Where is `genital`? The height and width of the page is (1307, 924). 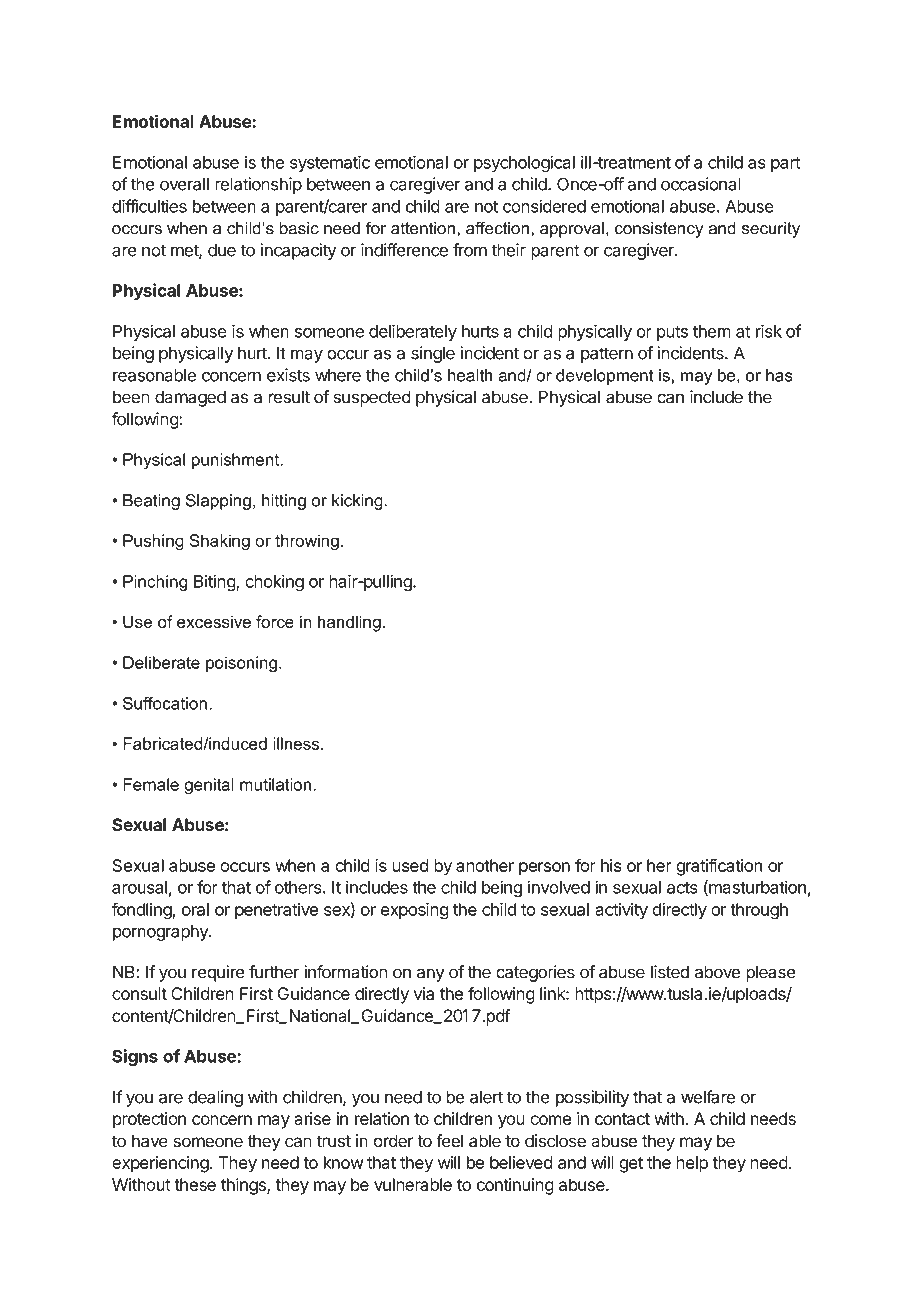 genital is located at coordinates (209, 786).
